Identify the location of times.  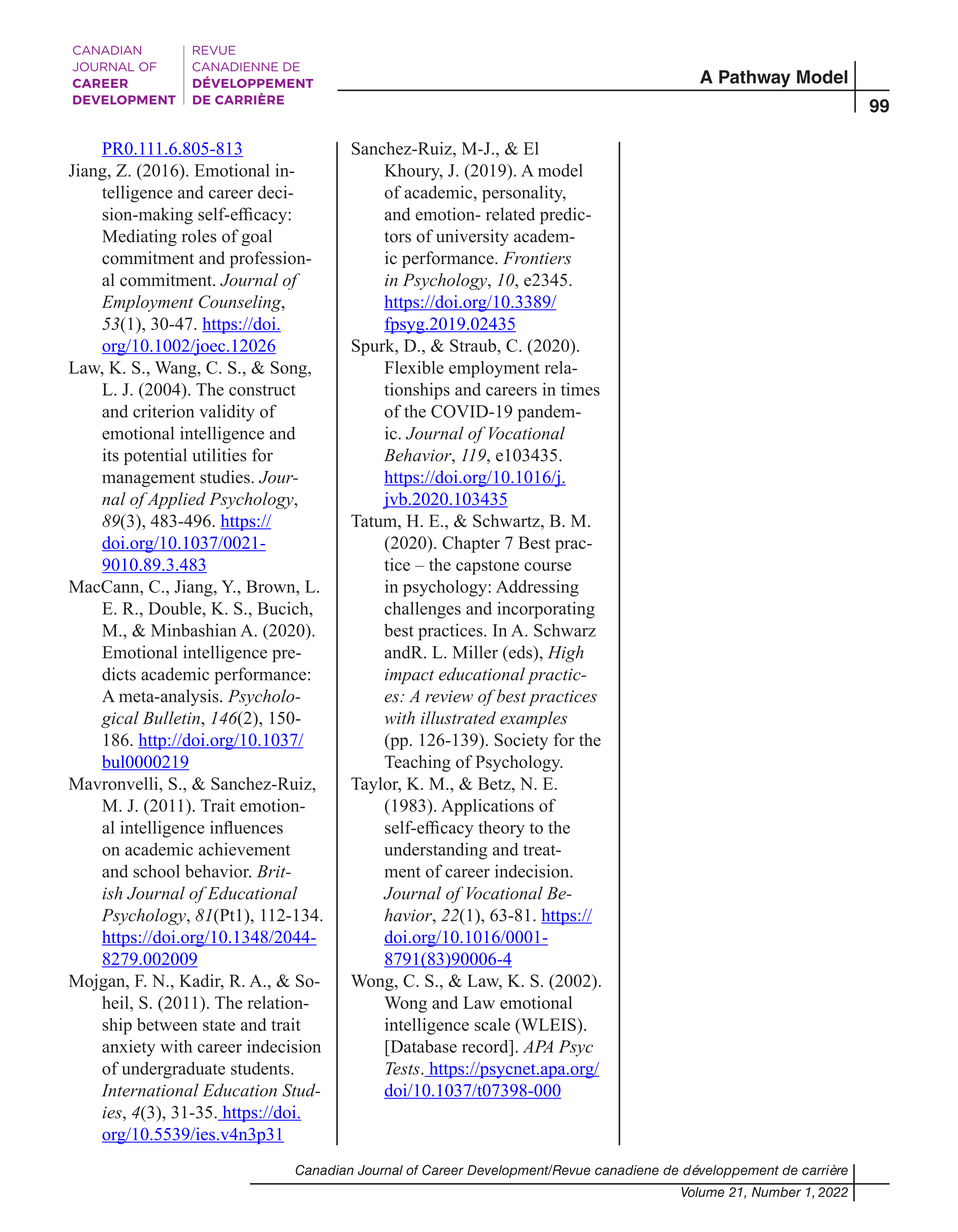
(580, 389).
